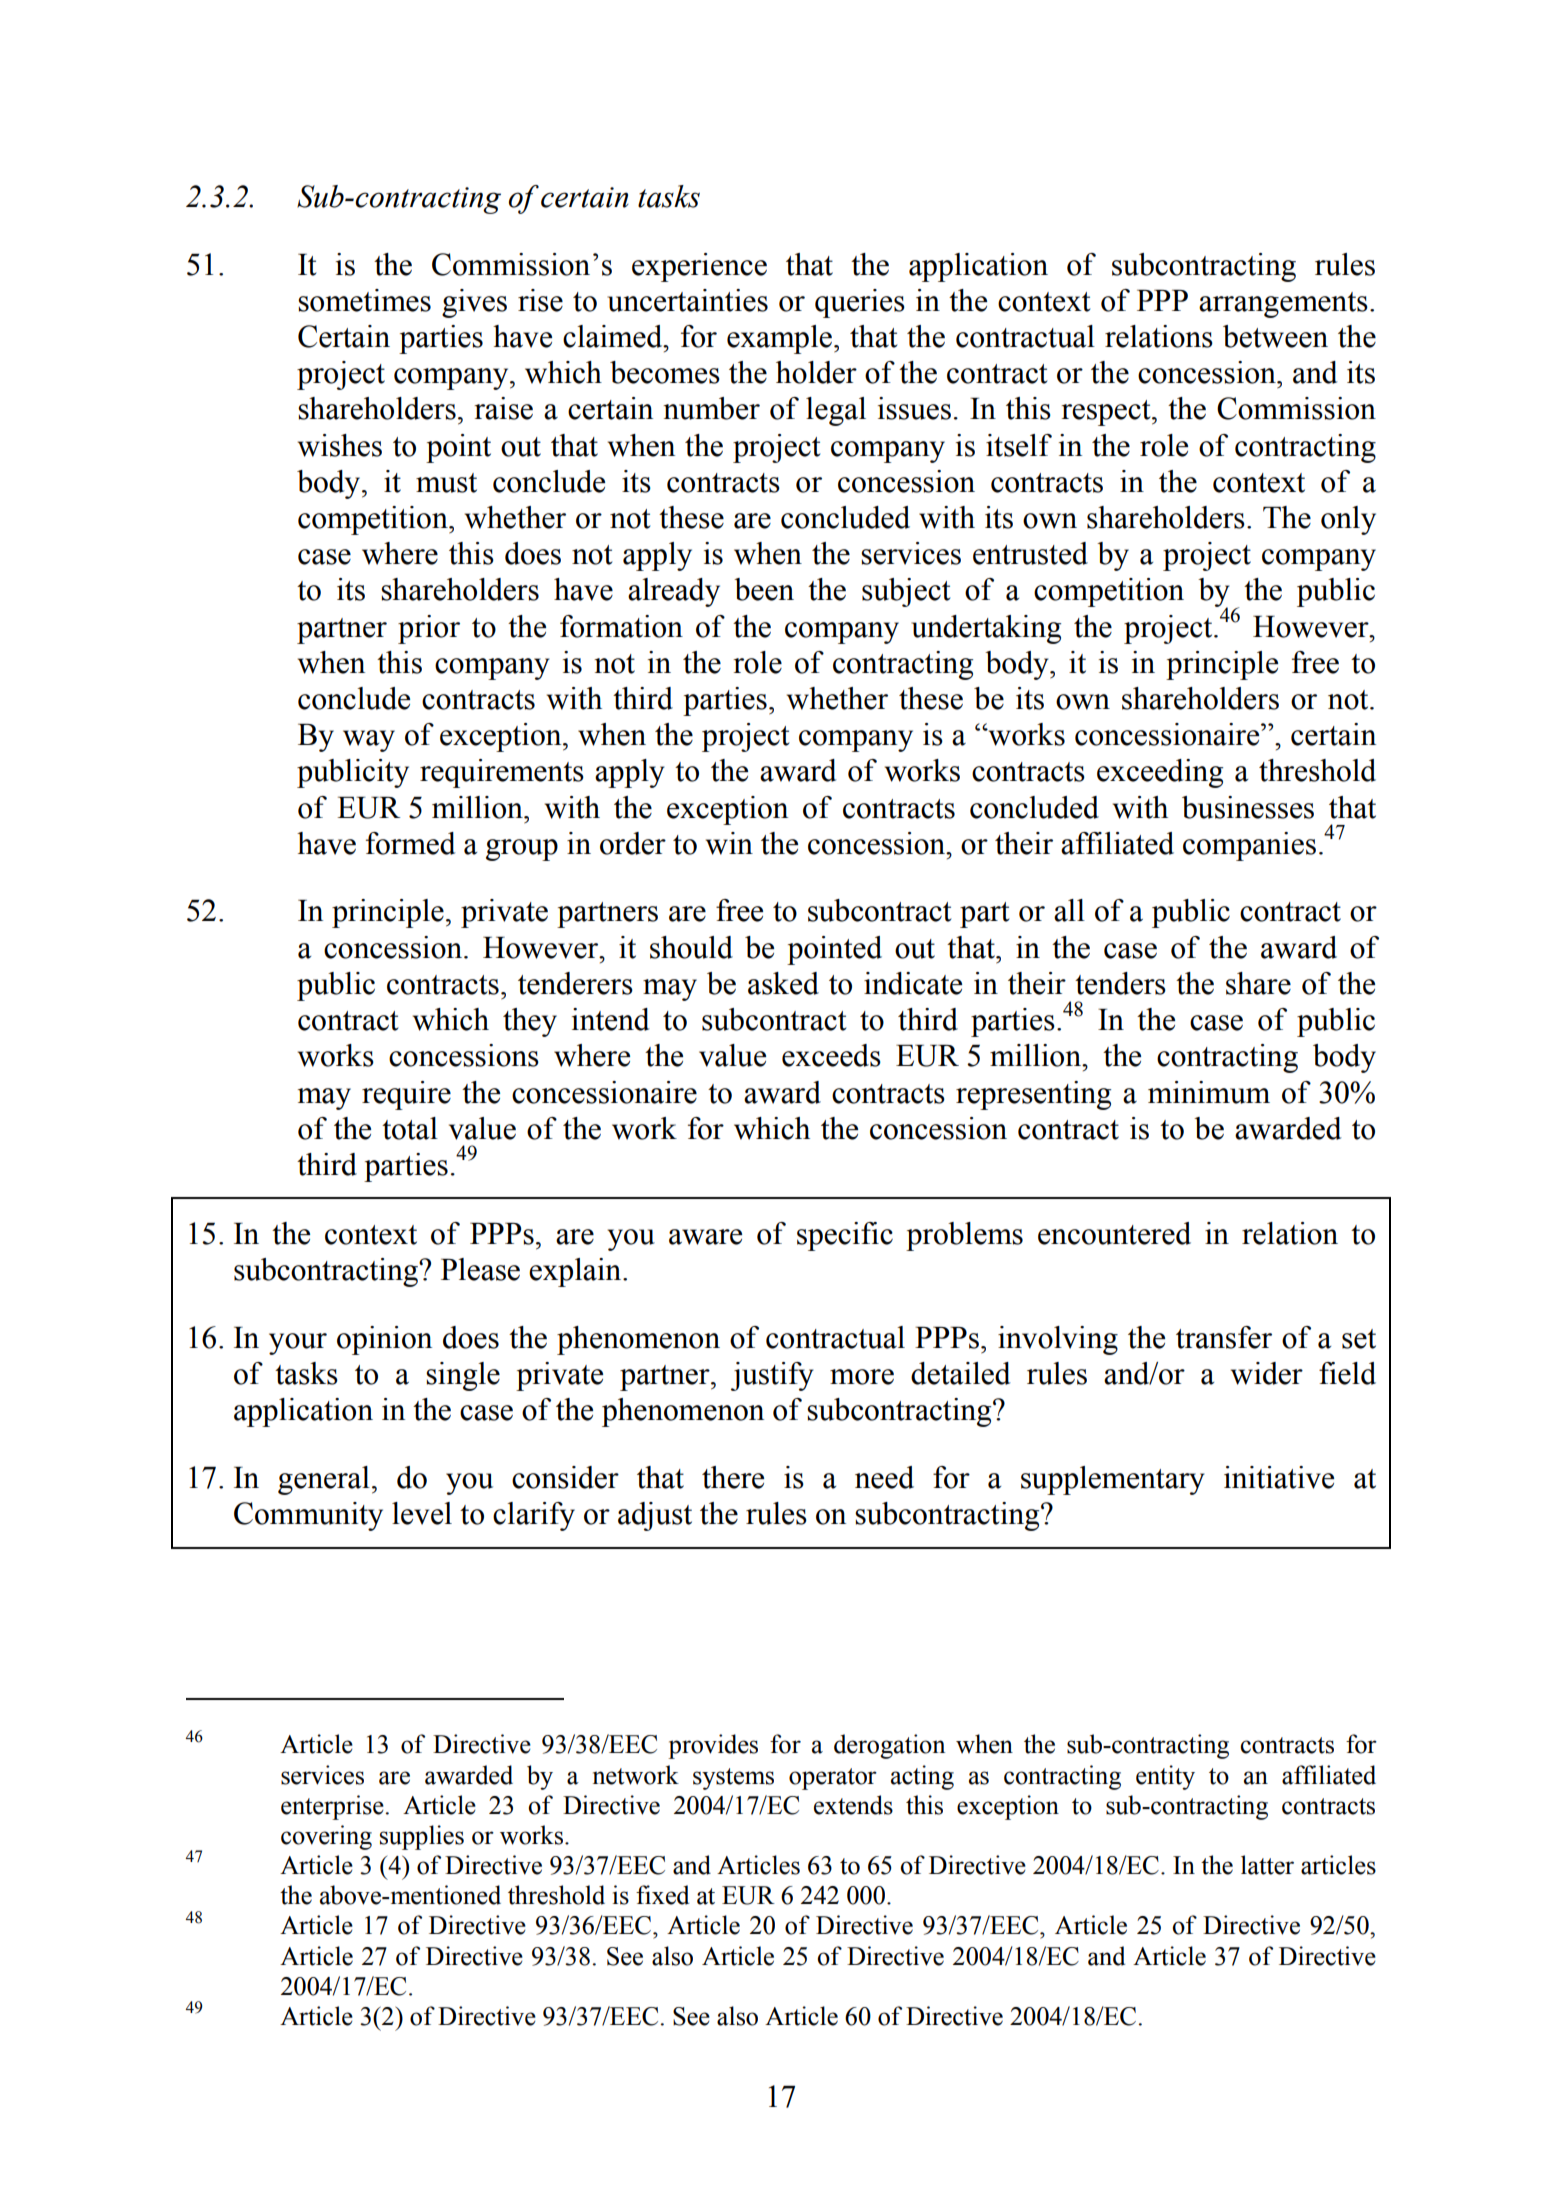 The height and width of the screenshot is (2209, 1561). I want to click on total, so click(410, 1128).
